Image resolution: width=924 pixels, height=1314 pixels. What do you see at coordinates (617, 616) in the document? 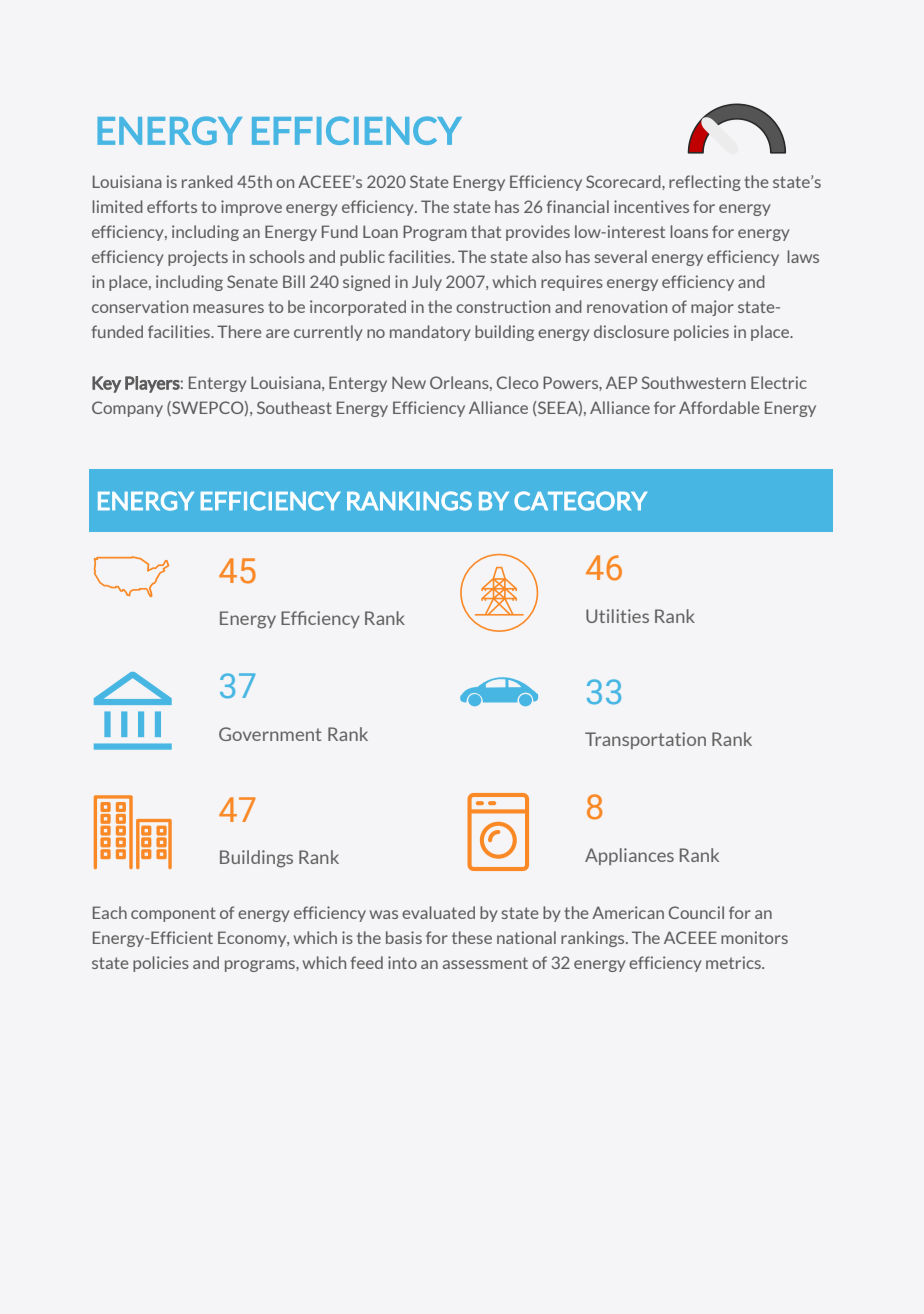
I see `Utilities` at bounding box center [617, 616].
